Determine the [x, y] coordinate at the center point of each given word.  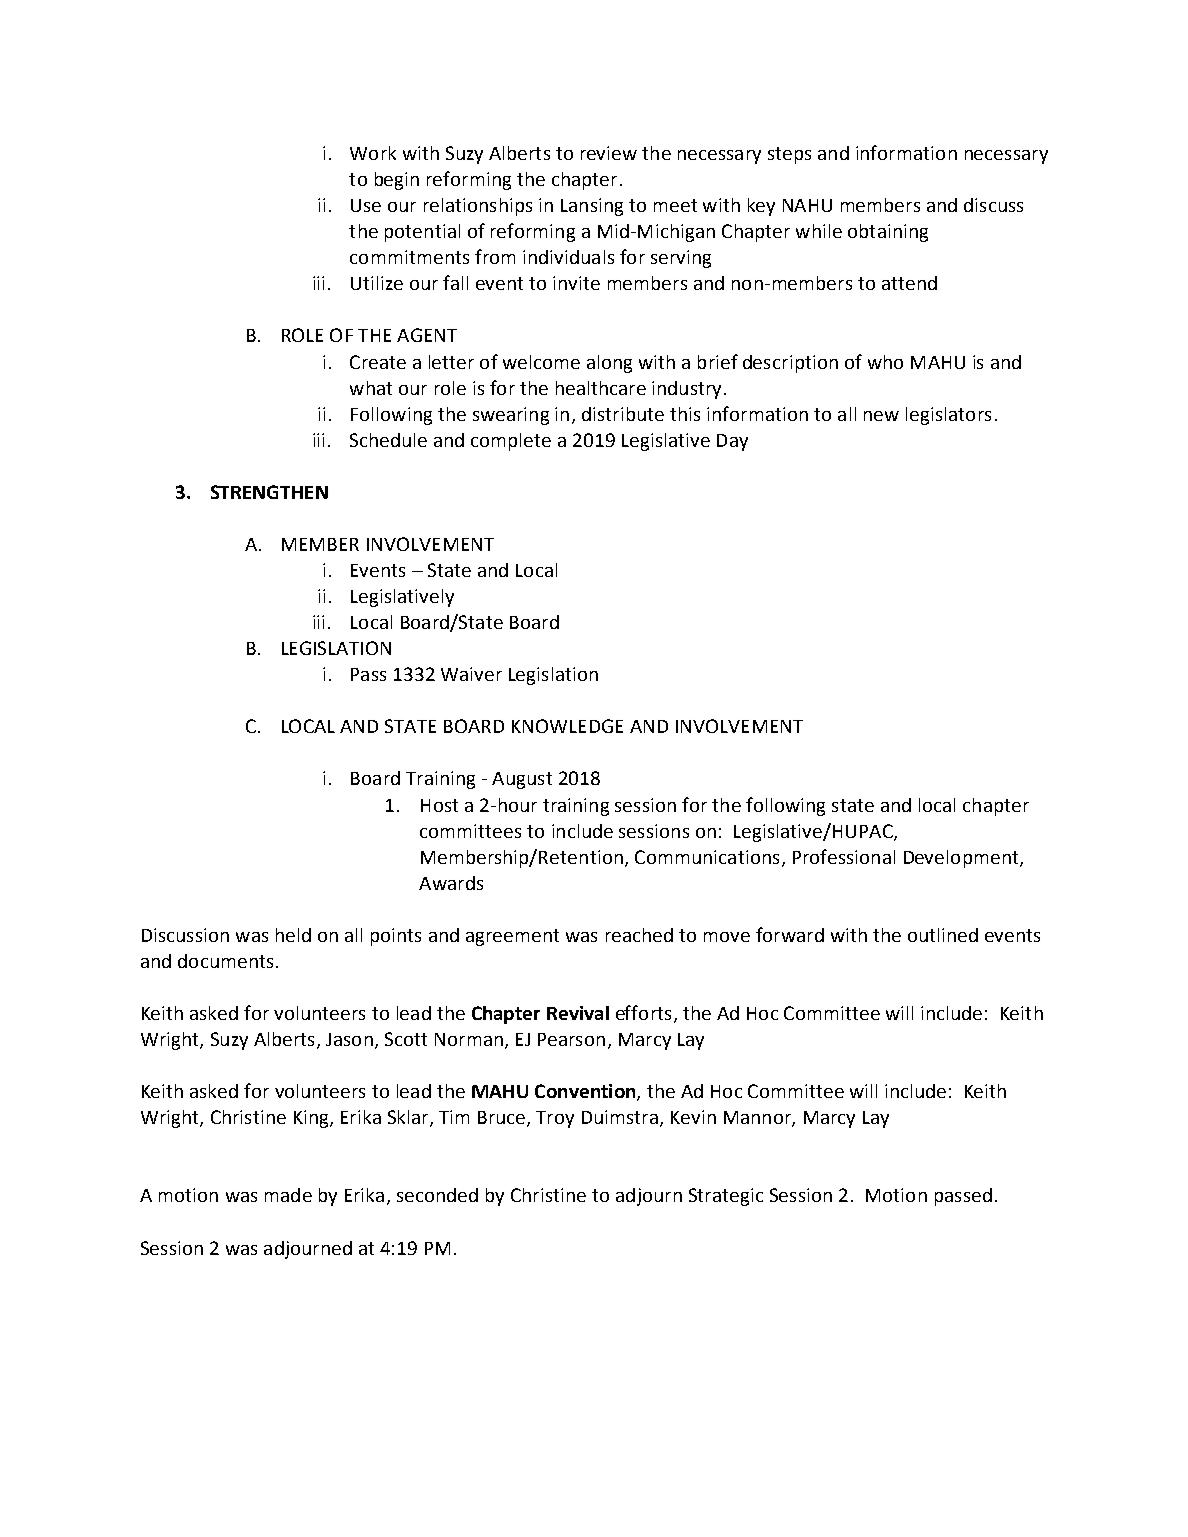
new [881, 416]
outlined [943, 935]
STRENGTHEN [269, 492]
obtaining [888, 233]
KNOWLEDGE [567, 726]
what [371, 388]
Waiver [471, 674]
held [293, 935]
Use [366, 205]
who [885, 362]
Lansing [592, 207]
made [288, 1195]
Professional [844, 856]
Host [439, 805]
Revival [578, 1013]
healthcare [601, 388]
